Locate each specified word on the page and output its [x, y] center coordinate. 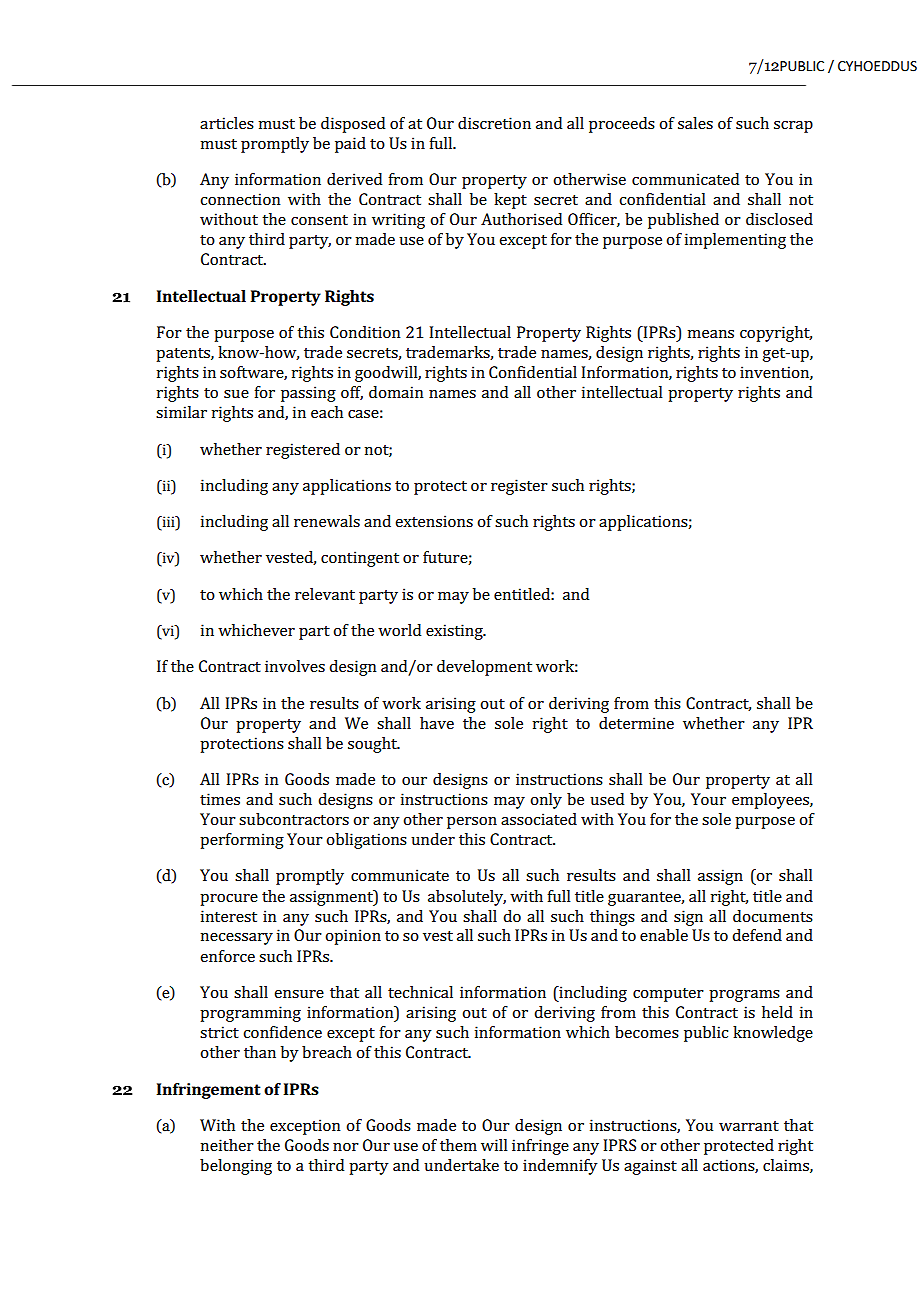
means [710, 334]
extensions [434, 521]
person [472, 823]
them [458, 1145]
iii [168, 521]
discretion [494, 123]
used [607, 799]
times [220, 799]
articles [227, 123]
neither [227, 1145]
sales [695, 123]
